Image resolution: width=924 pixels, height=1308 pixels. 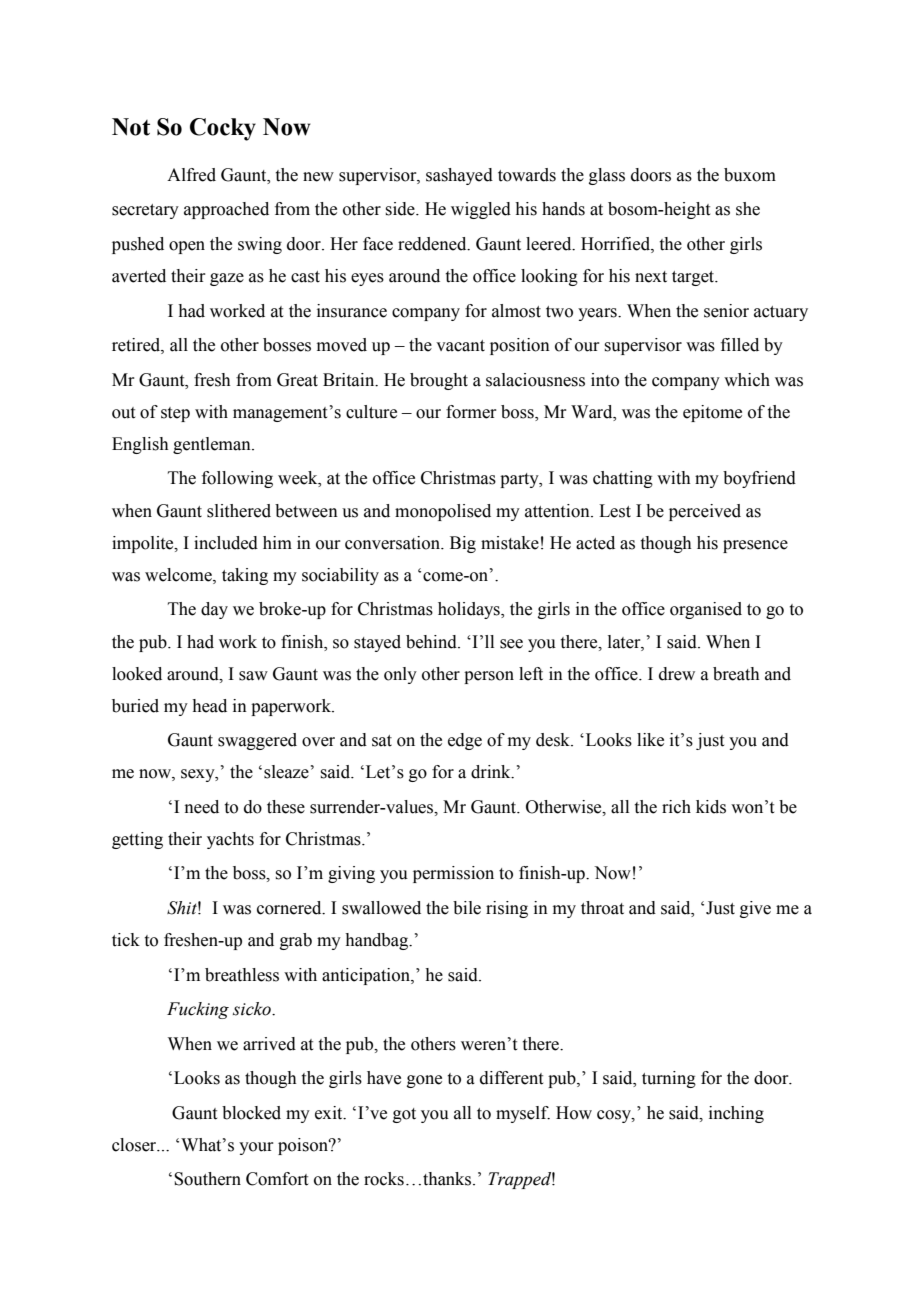 I want to click on Southern, so click(x=207, y=1179).
